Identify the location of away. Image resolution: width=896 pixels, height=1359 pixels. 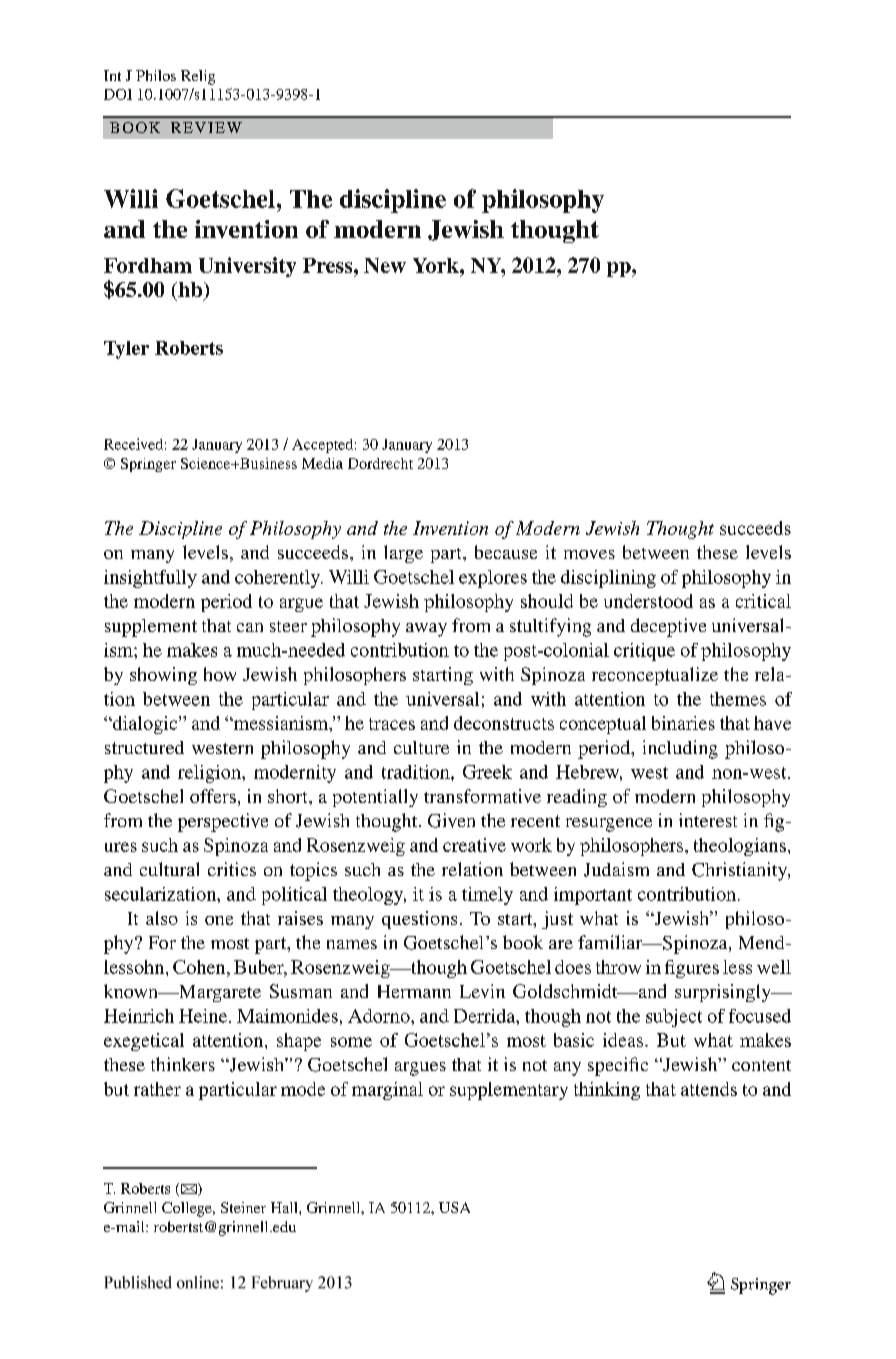
(426, 630).
